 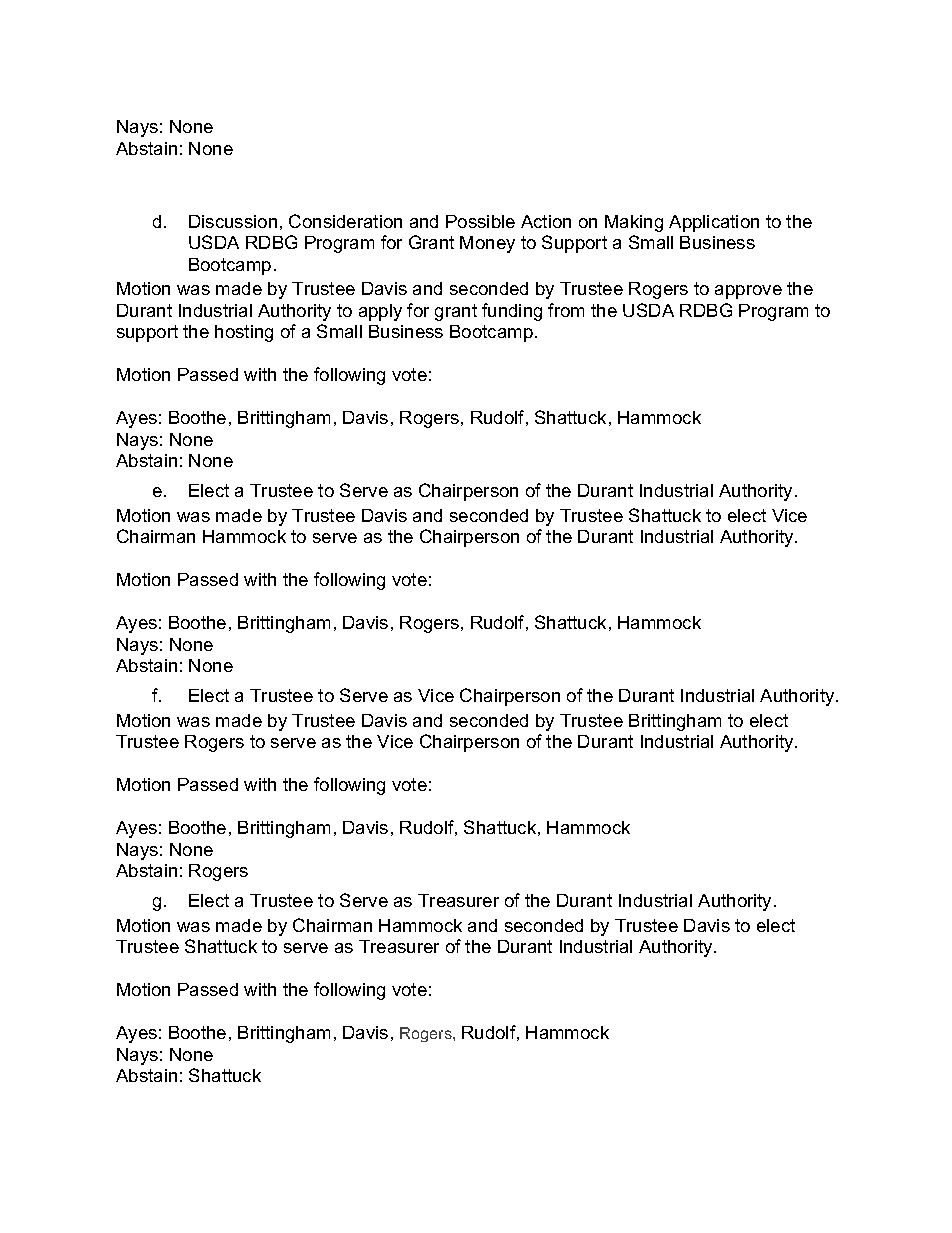 I want to click on Action, so click(x=546, y=221).
